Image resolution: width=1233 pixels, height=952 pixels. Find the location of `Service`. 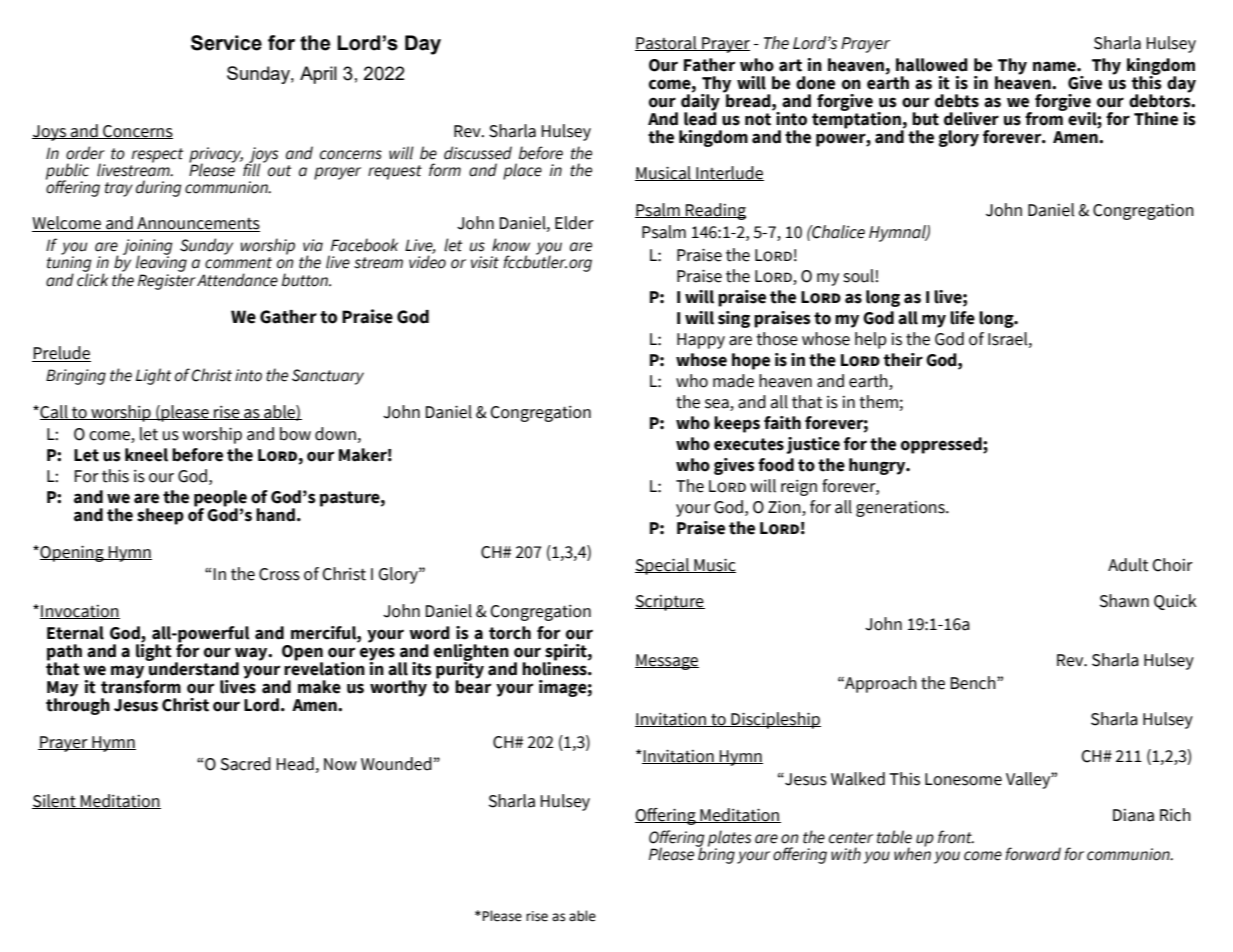

Service is located at coordinates (226, 43).
